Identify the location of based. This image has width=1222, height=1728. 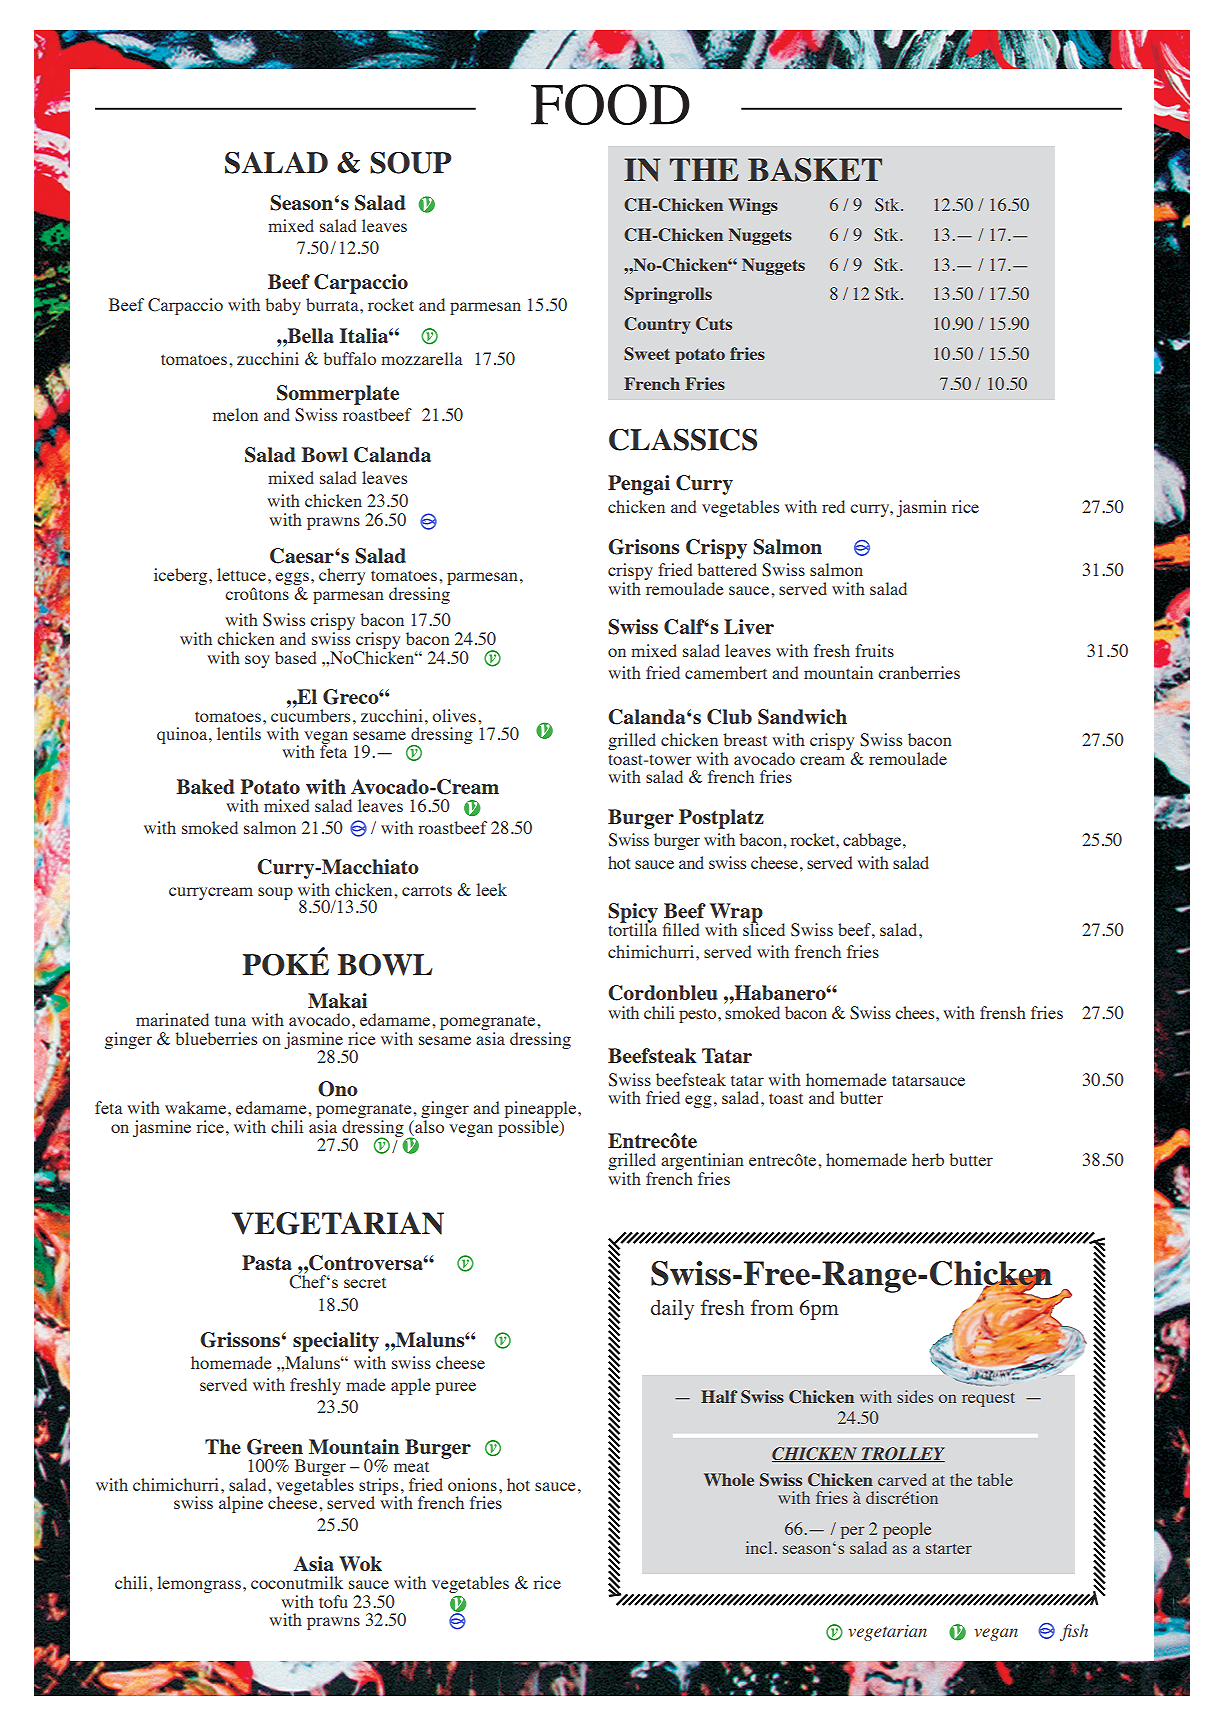
(295, 657).
